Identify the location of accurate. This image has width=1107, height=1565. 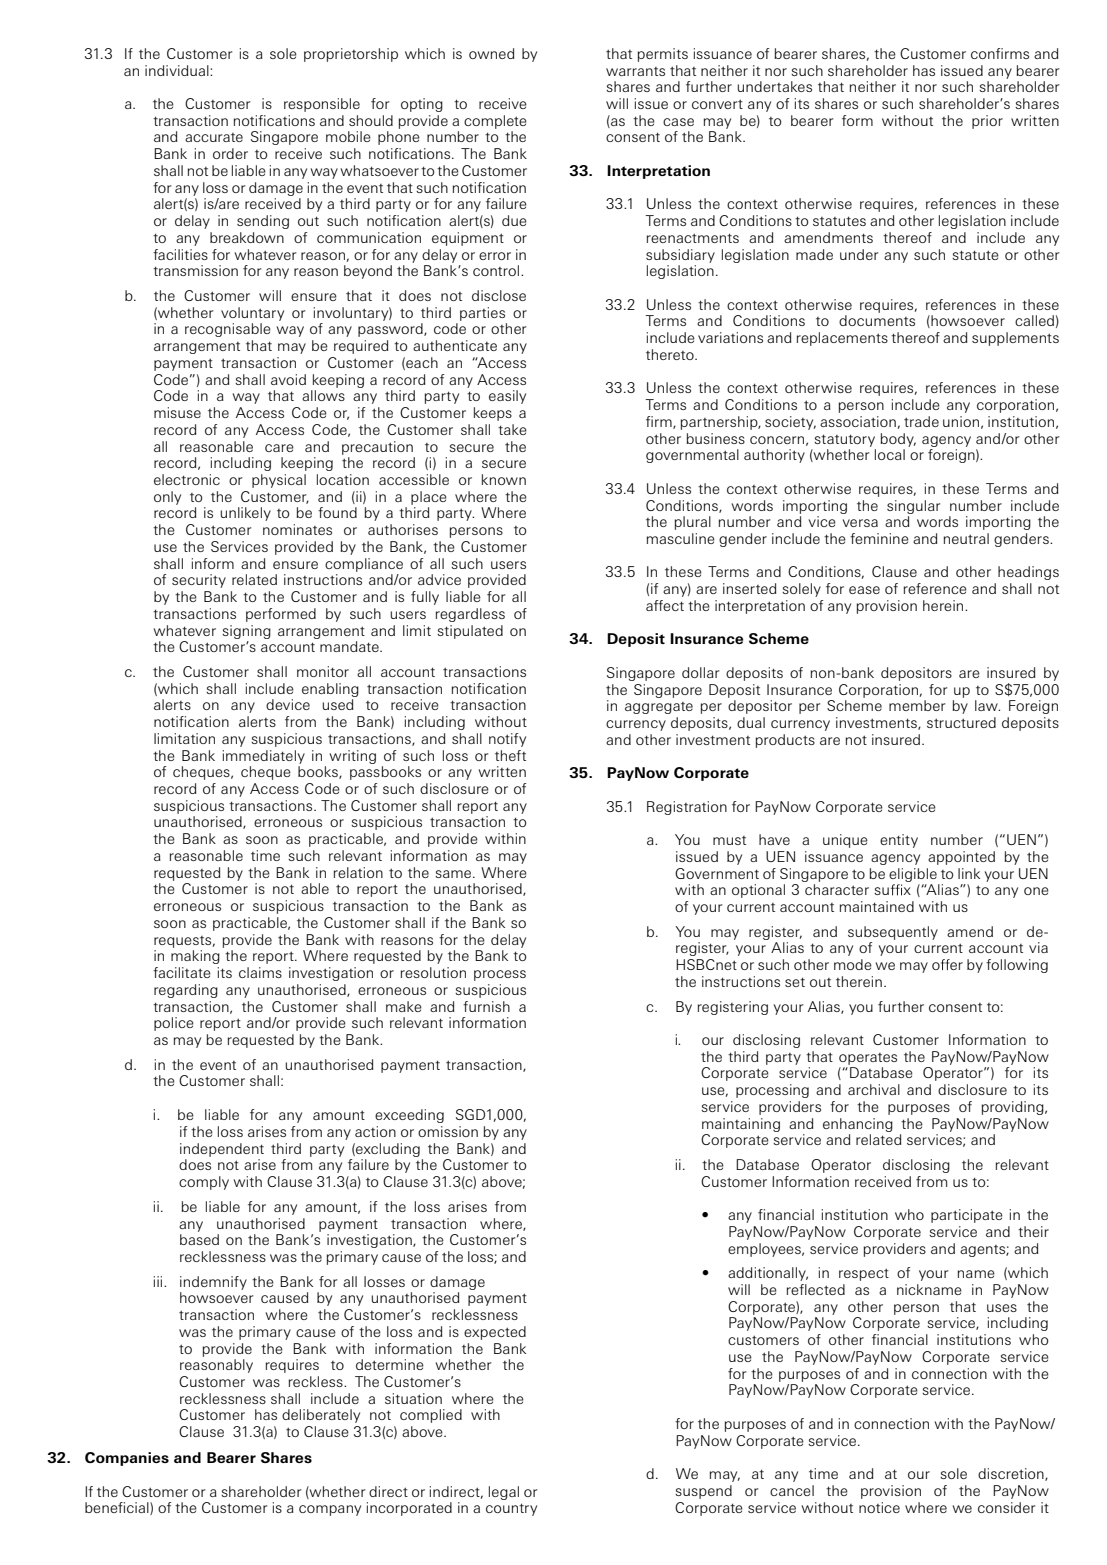
(214, 137).
